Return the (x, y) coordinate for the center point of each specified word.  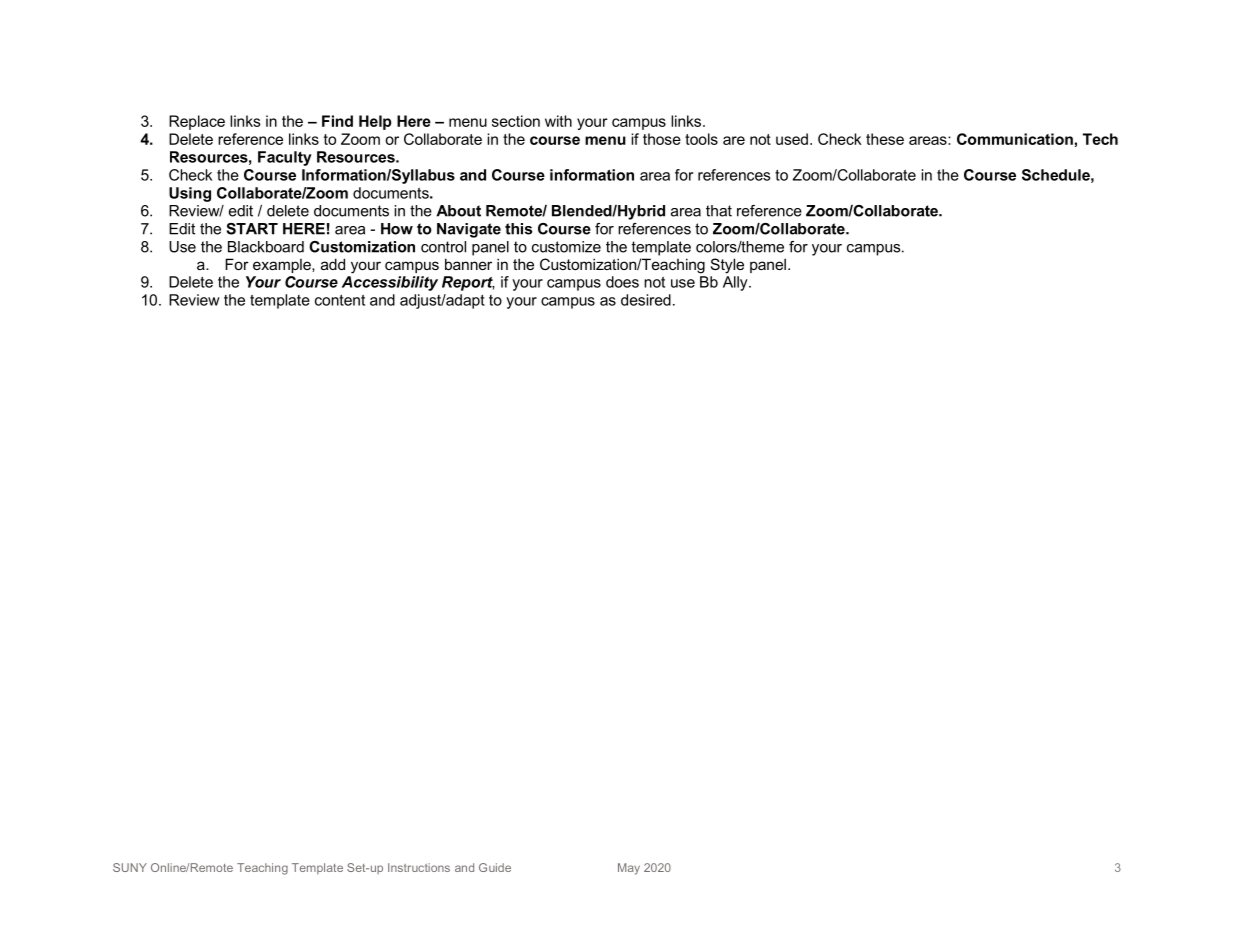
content (340, 300)
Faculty (285, 158)
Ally (736, 283)
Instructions (419, 867)
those (662, 139)
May (629, 869)
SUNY (130, 867)
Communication (1015, 139)
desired (646, 300)
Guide (495, 867)
